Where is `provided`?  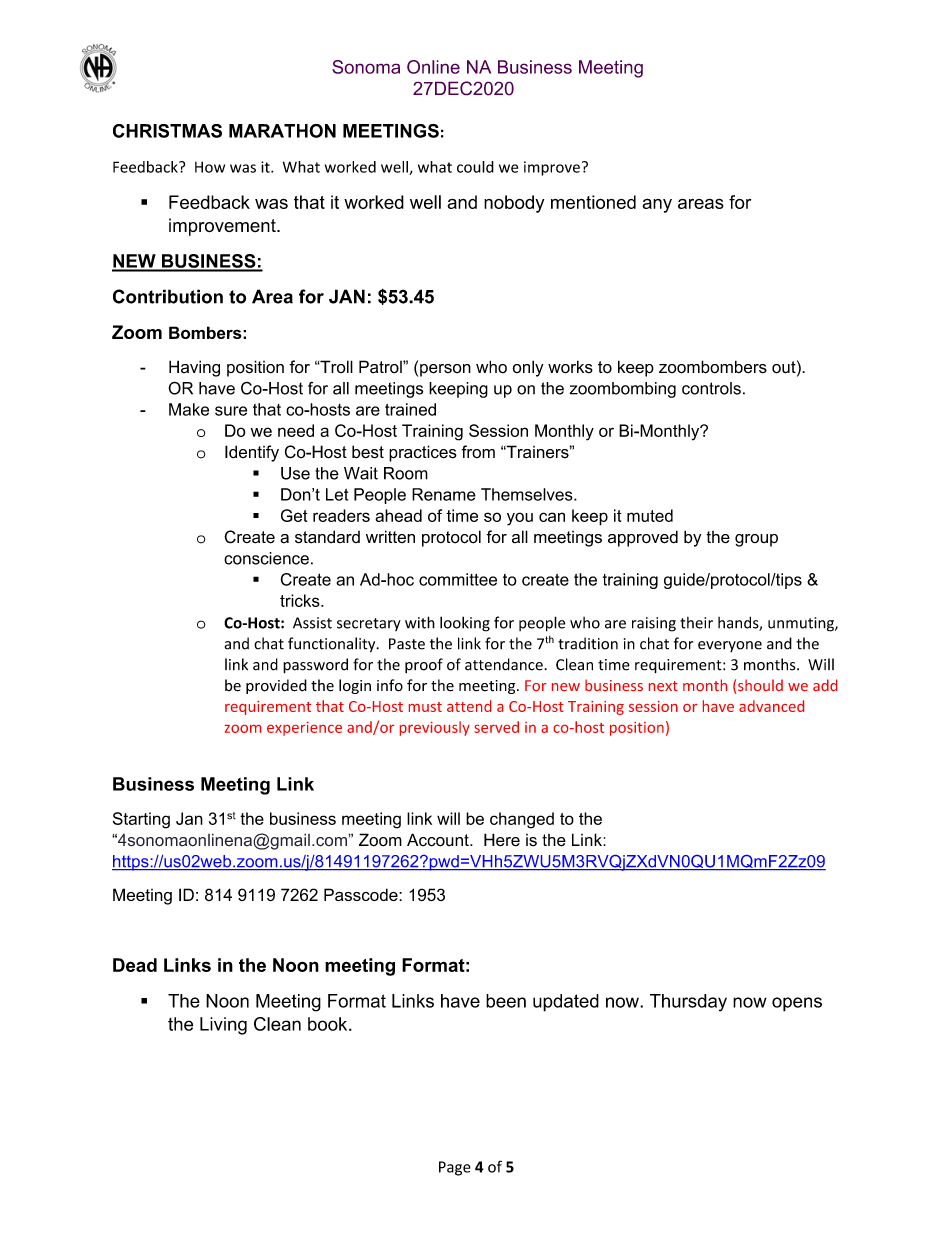
provided is located at coordinates (276, 686).
